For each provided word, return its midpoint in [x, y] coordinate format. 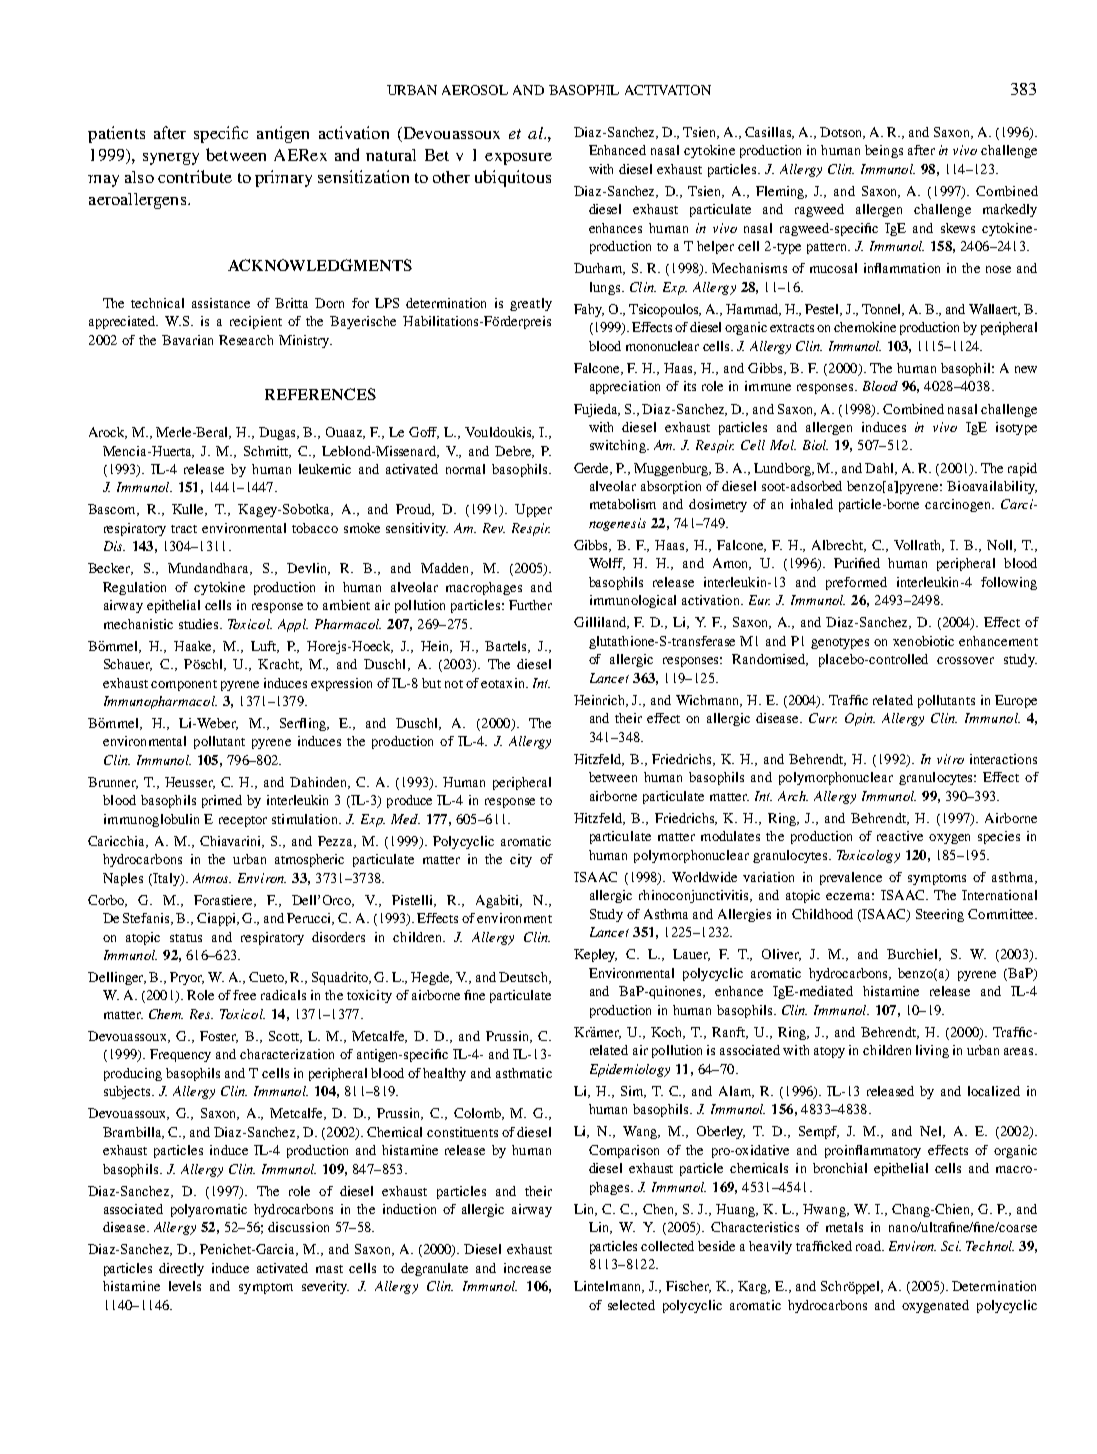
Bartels [507, 647]
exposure [518, 159]
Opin [860, 719]
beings [884, 151]
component [184, 685]
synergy [171, 159]
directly [181, 1269]
